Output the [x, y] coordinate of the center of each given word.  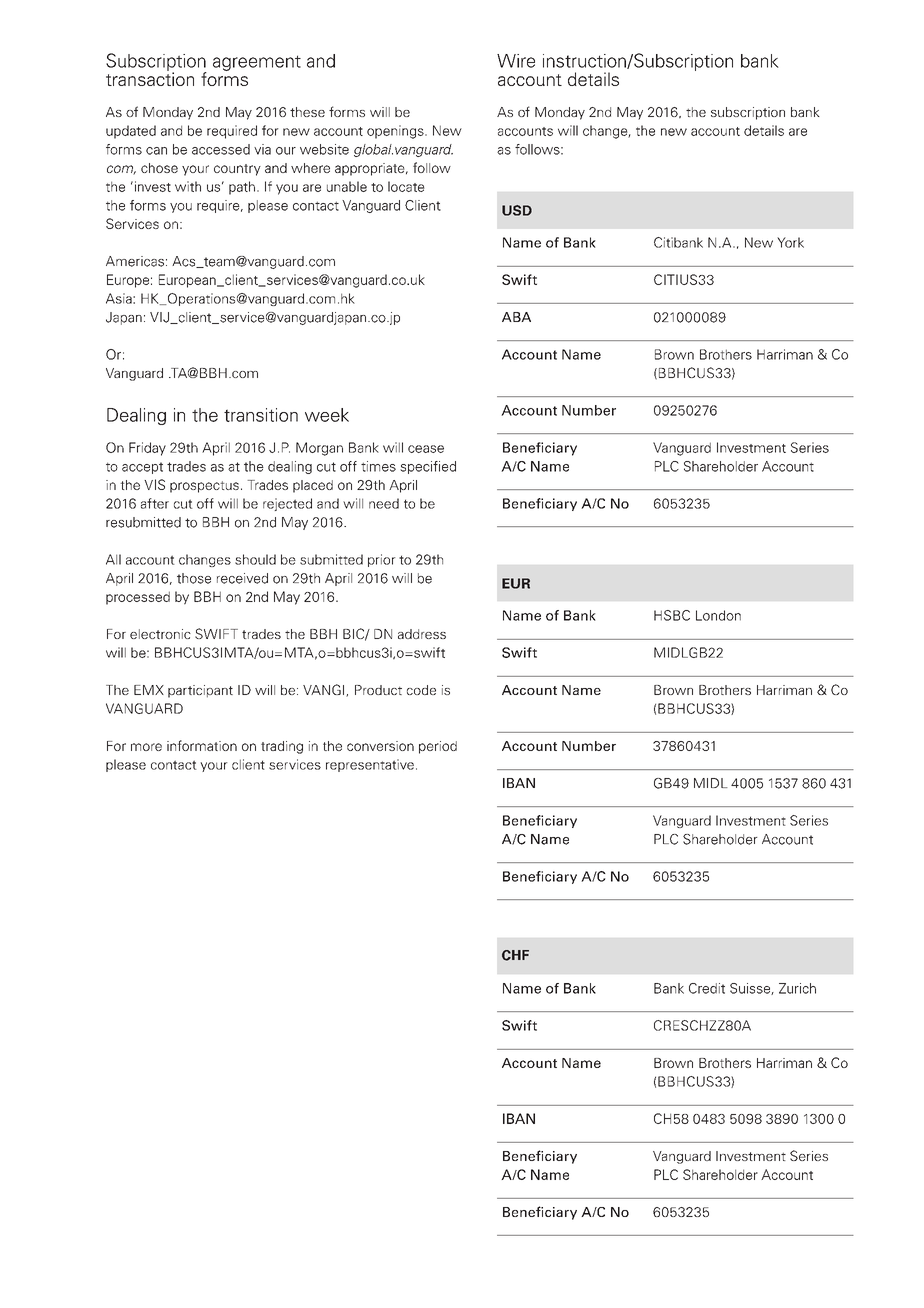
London [718, 615]
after [155, 503]
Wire [516, 61]
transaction [150, 78]
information [202, 745]
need [384, 503]
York [790, 242]
